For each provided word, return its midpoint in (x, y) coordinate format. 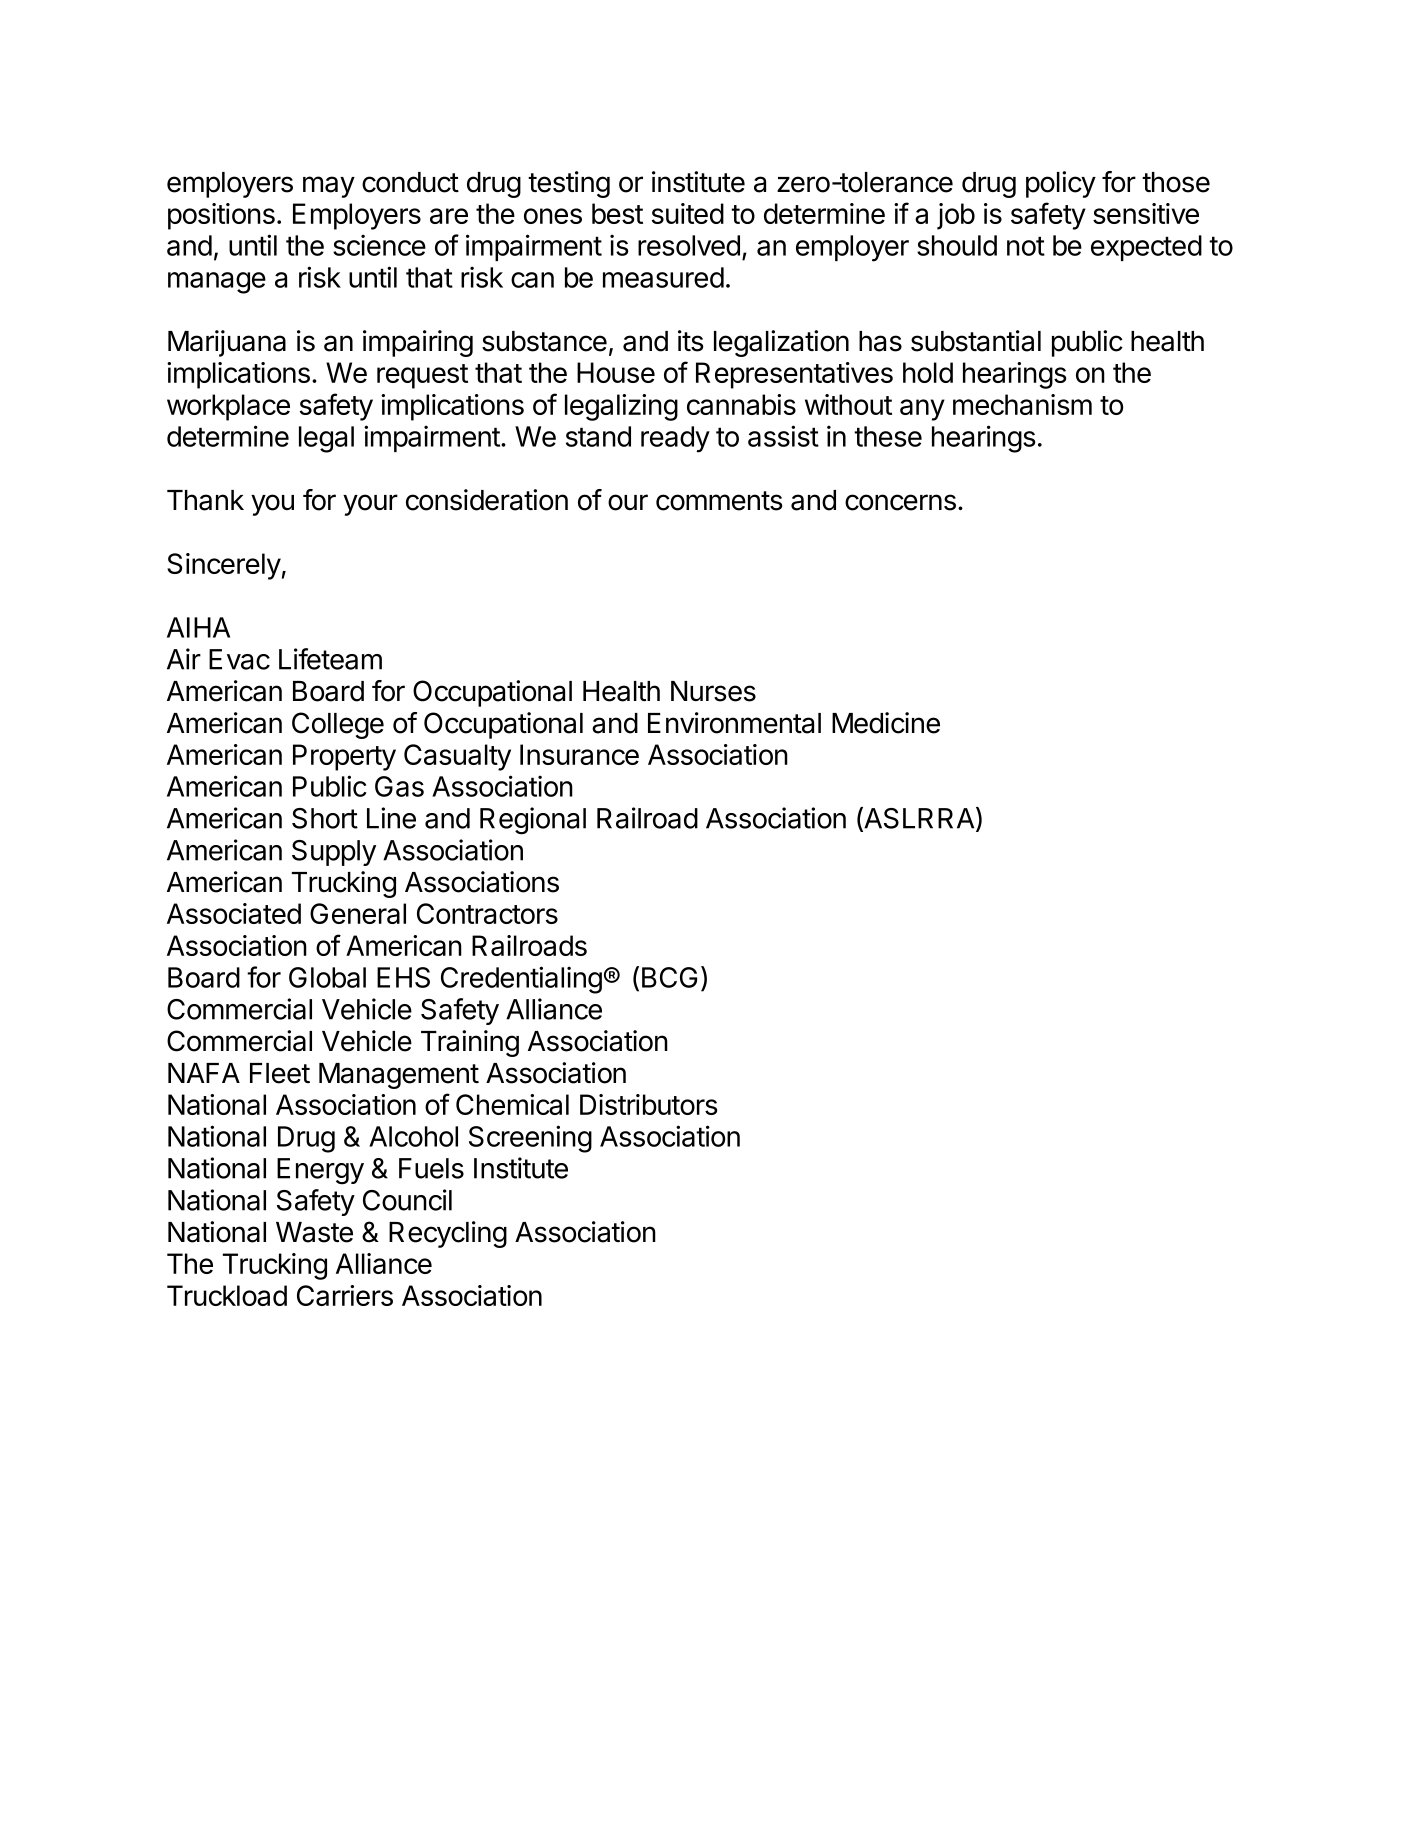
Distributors (649, 1104)
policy (1061, 184)
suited (688, 213)
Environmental (734, 723)
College (338, 725)
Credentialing (521, 980)
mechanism (1022, 404)
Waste (314, 1232)
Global (327, 977)
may (329, 187)
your (370, 505)
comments (719, 501)
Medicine (886, 723)
